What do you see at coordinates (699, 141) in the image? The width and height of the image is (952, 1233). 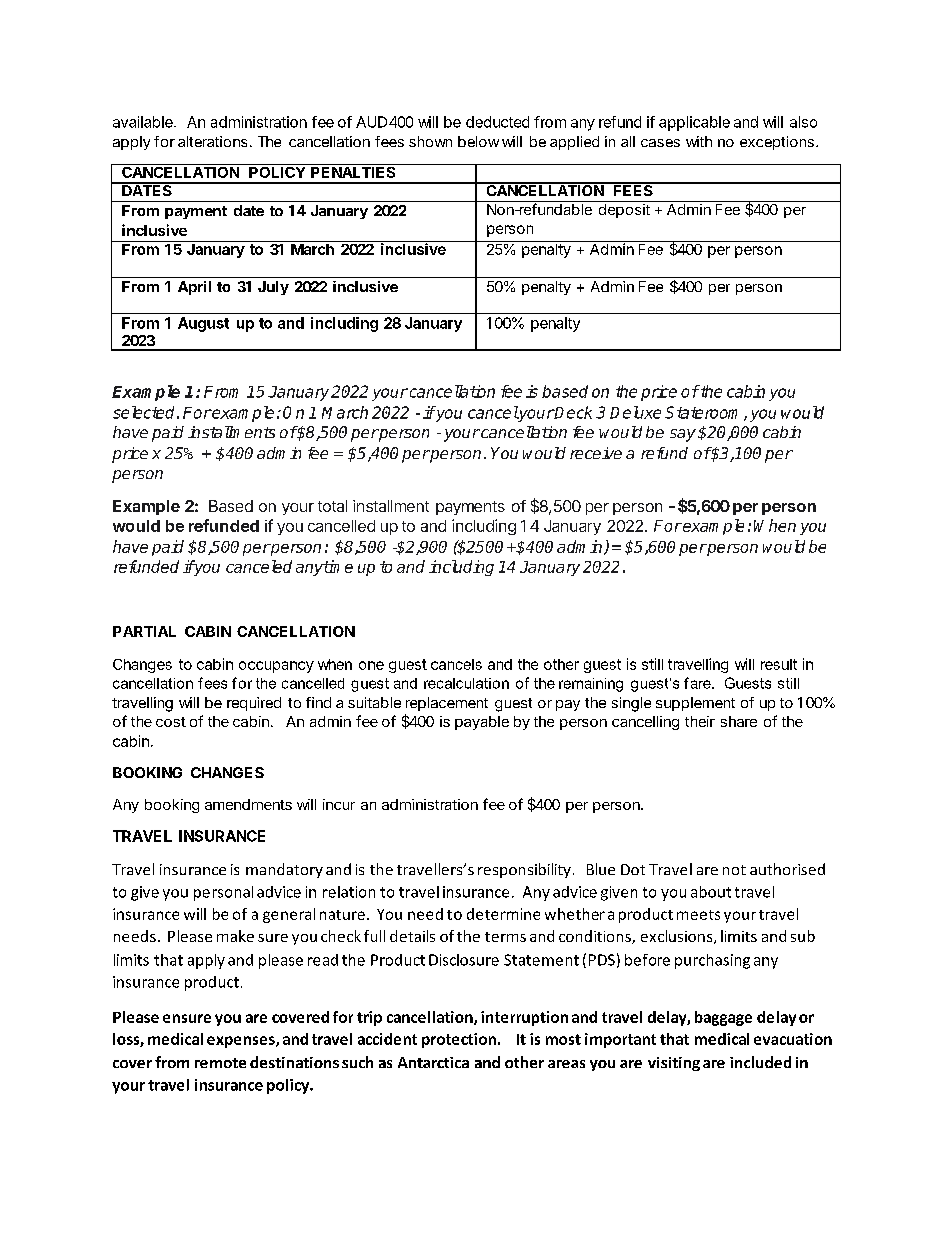 I see `with` at bounding box center [699, 141].
